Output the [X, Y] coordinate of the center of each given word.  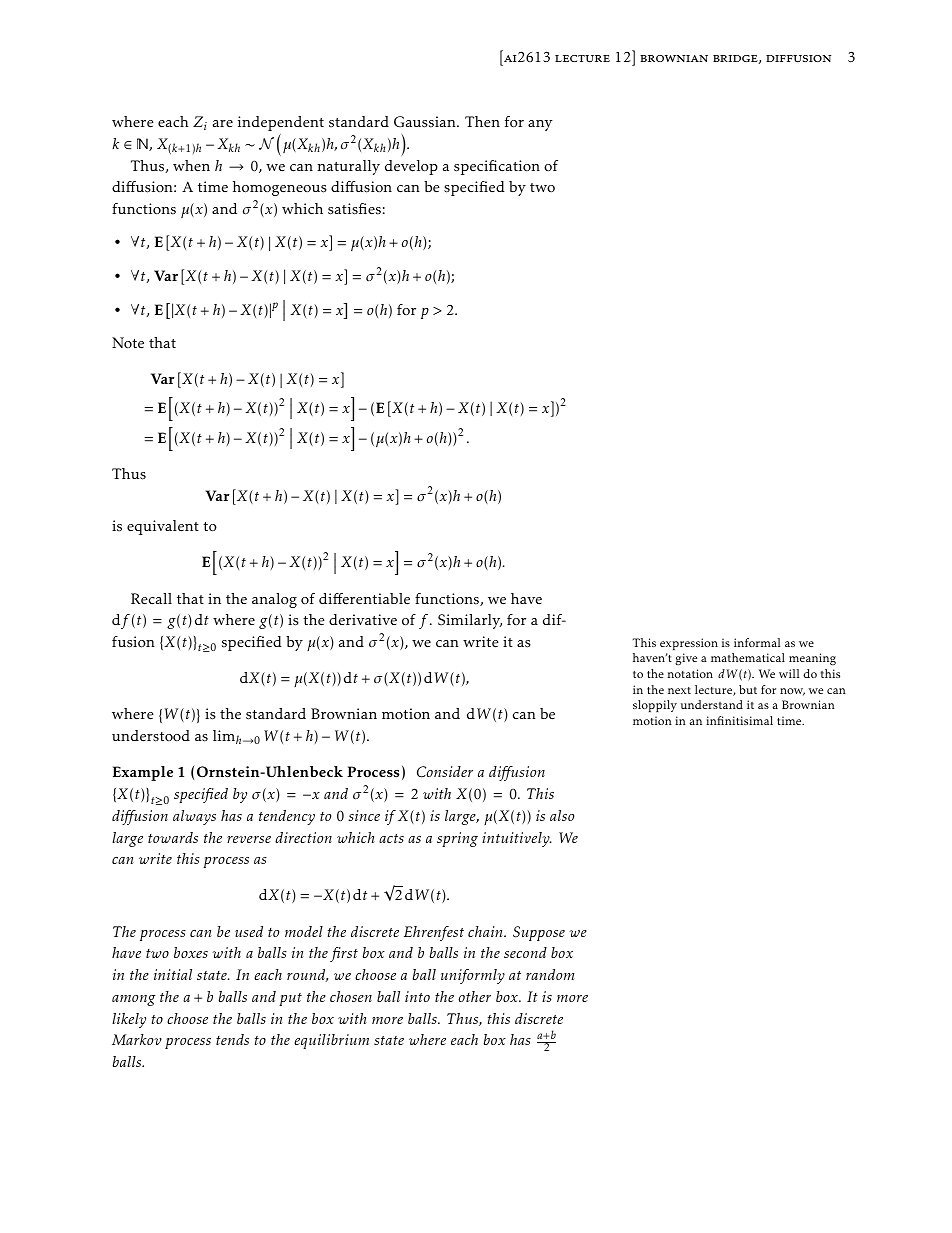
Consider [445, 772]
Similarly [470, 621]
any [540, 125]
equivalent [163, 527]
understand [712, 704]
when [191, 165]
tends [232, 1039]
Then [482, 122]
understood [151, 736]
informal [757, 642]
